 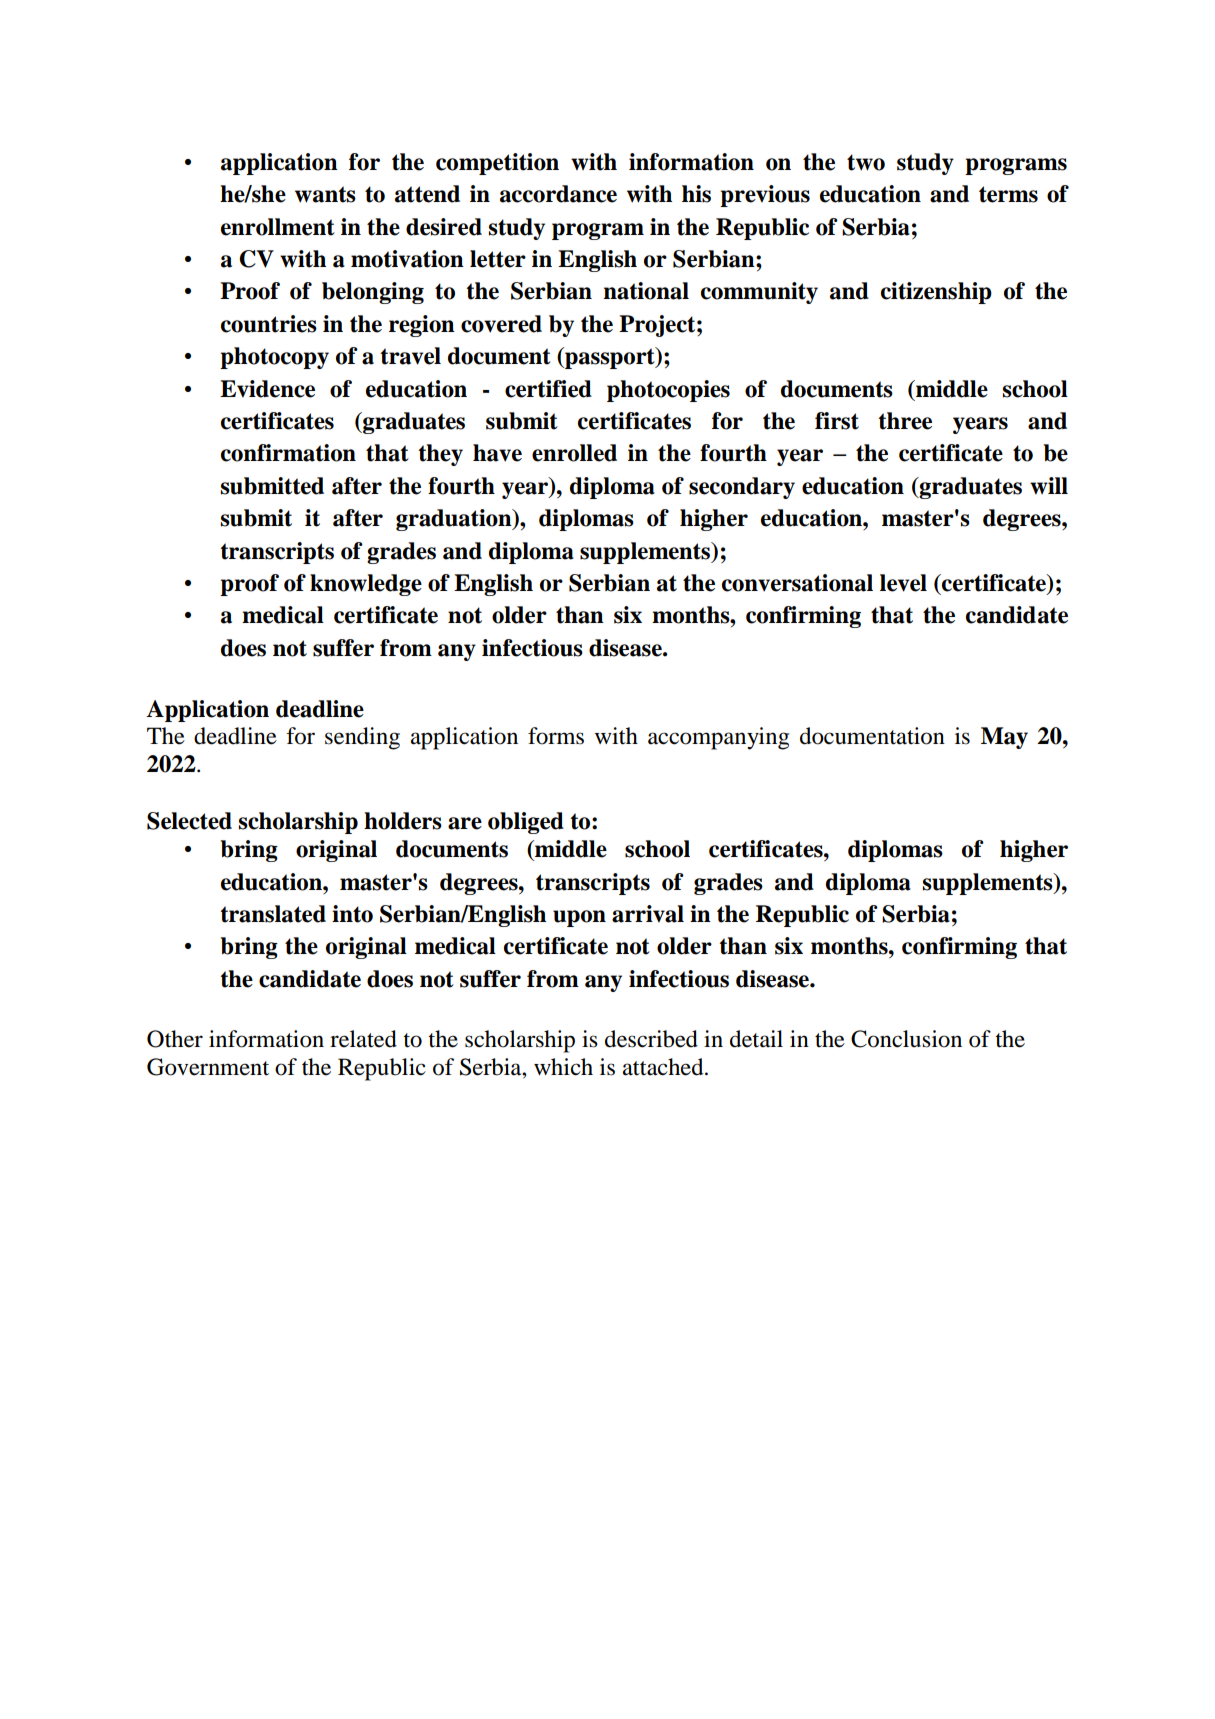 What do you see at coordinates (797, 583) in the screenshot?
I see `conversational` at bounding box center [797, 583].
